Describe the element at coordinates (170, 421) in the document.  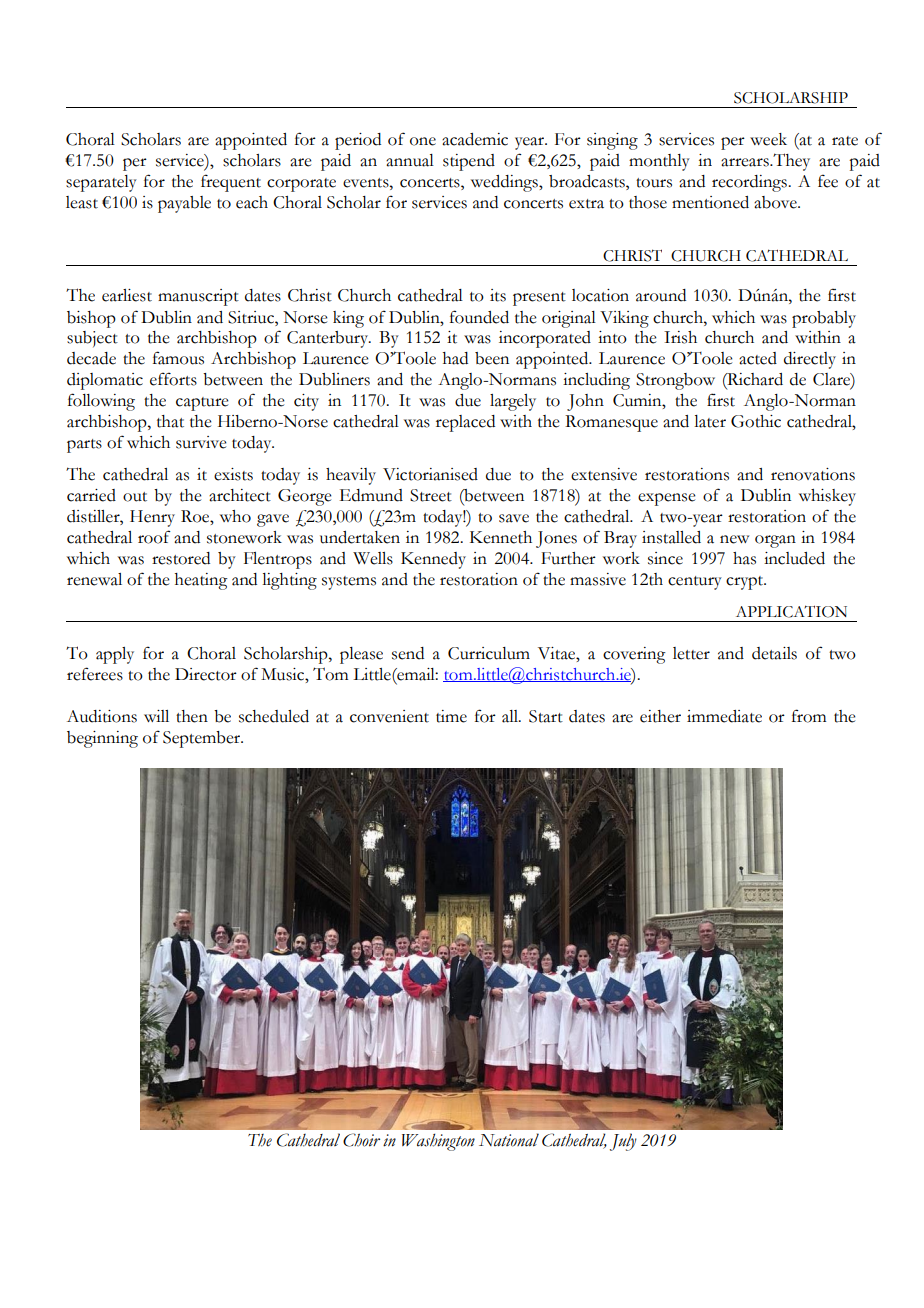
I see `that` at that location.
